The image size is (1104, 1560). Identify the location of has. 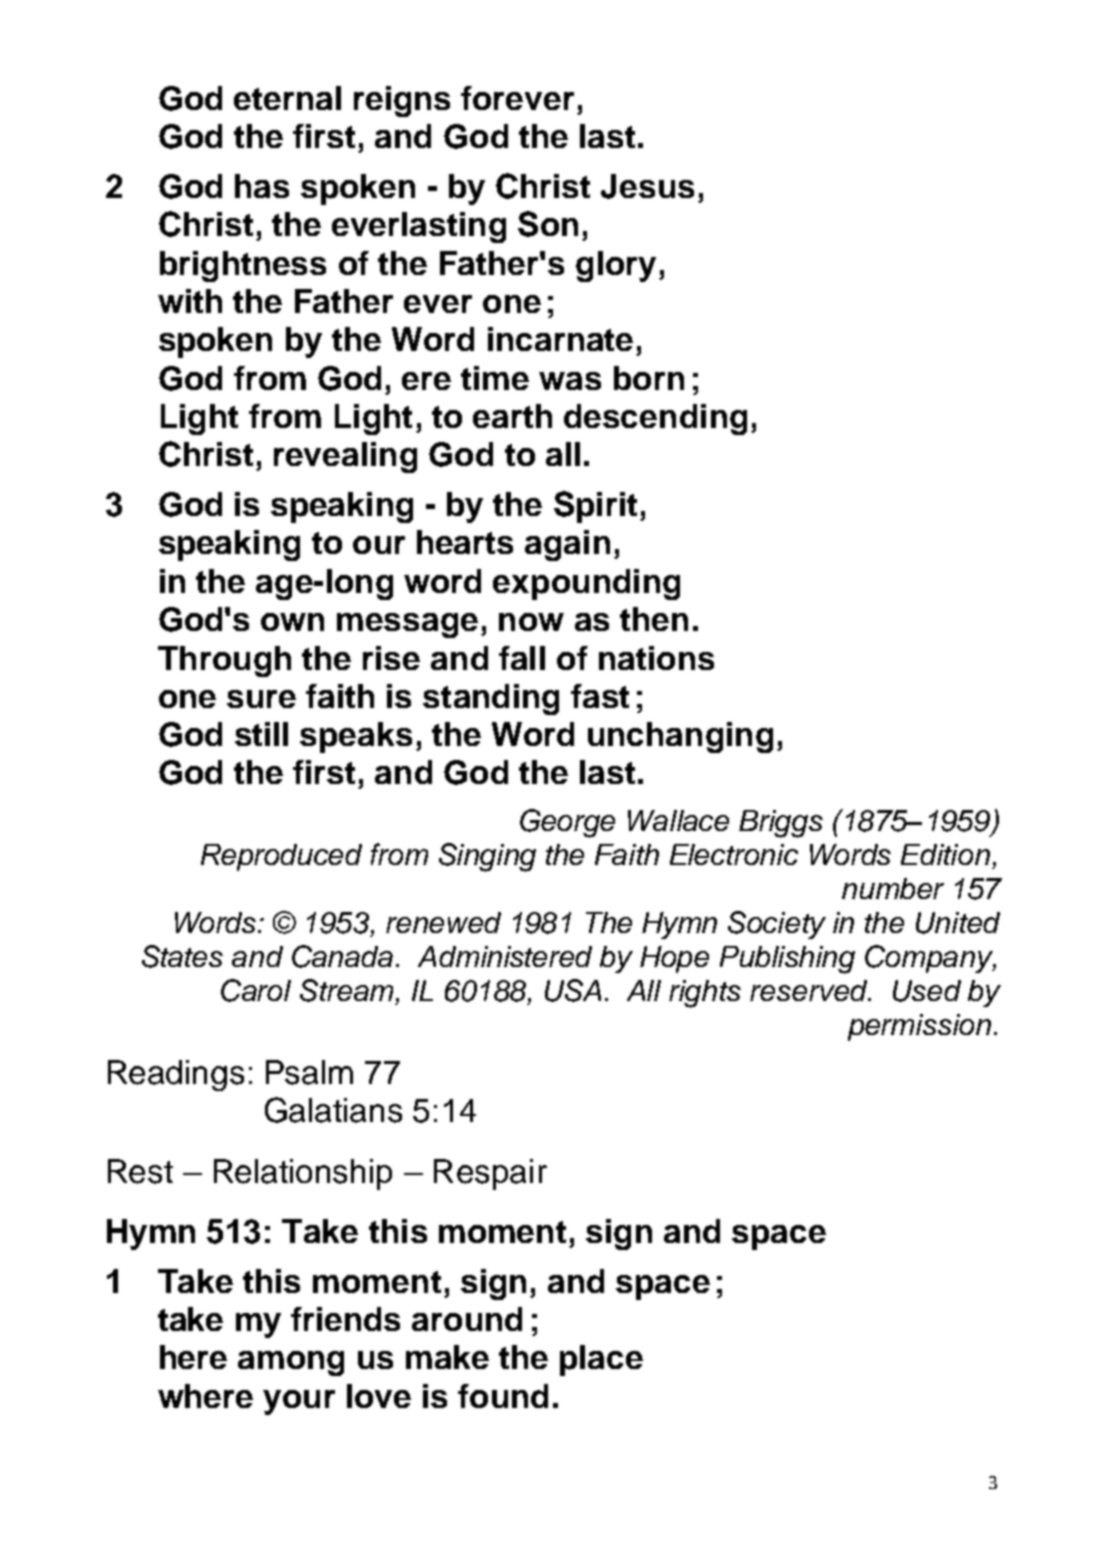
(262, 186).
